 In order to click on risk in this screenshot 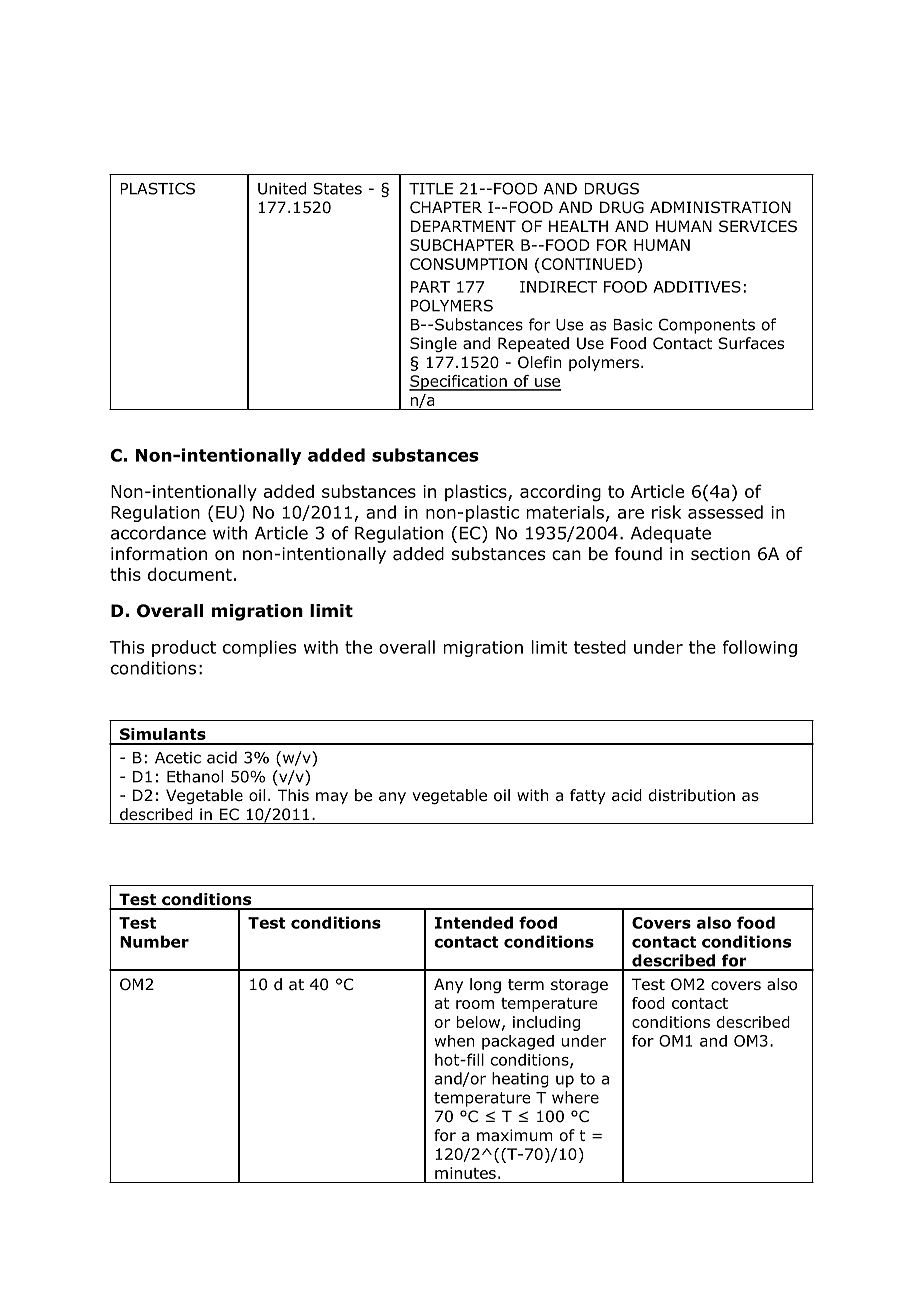, I will do `click(666, 512)`.
